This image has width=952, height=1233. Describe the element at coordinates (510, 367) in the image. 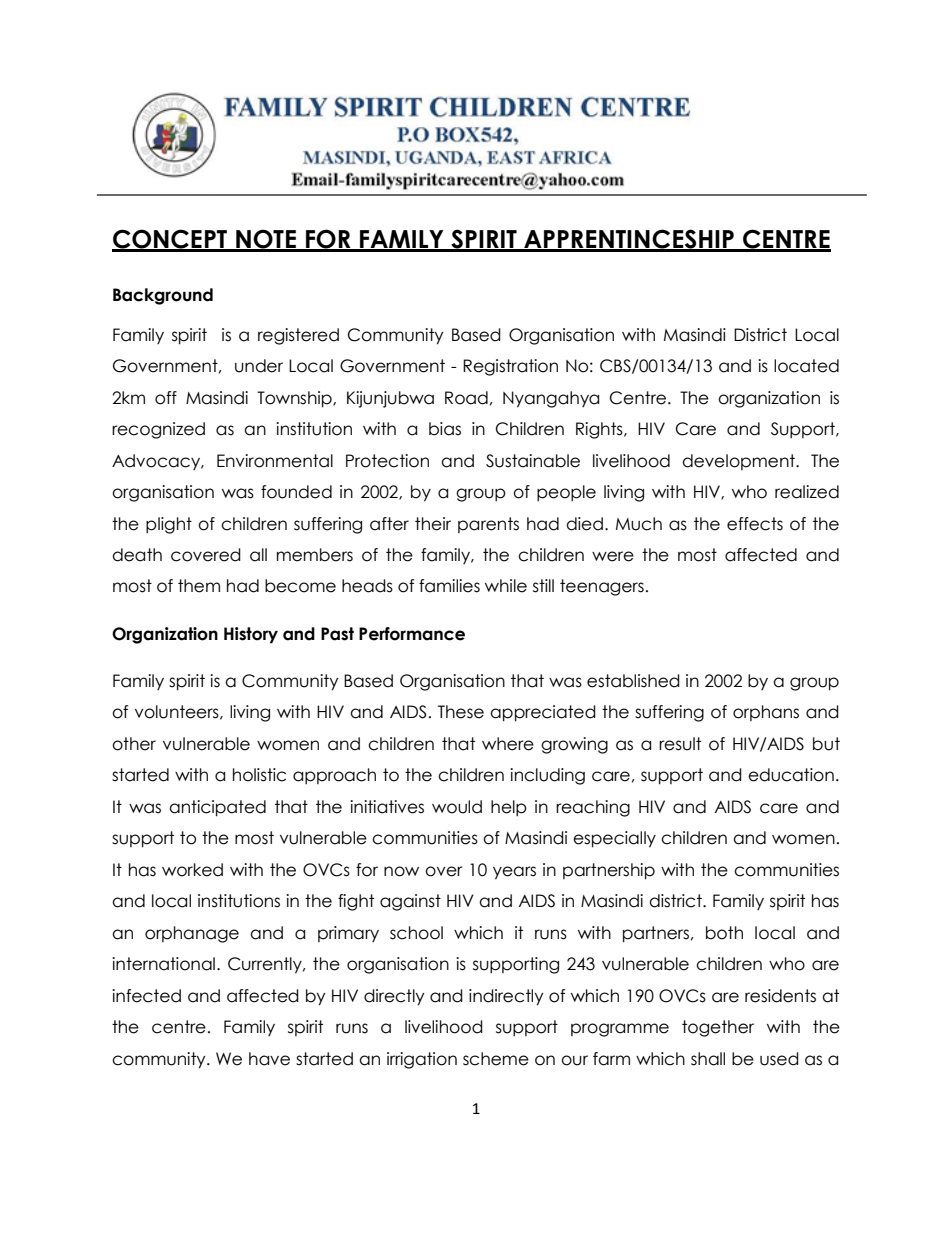

I see `Registration` at that location.
